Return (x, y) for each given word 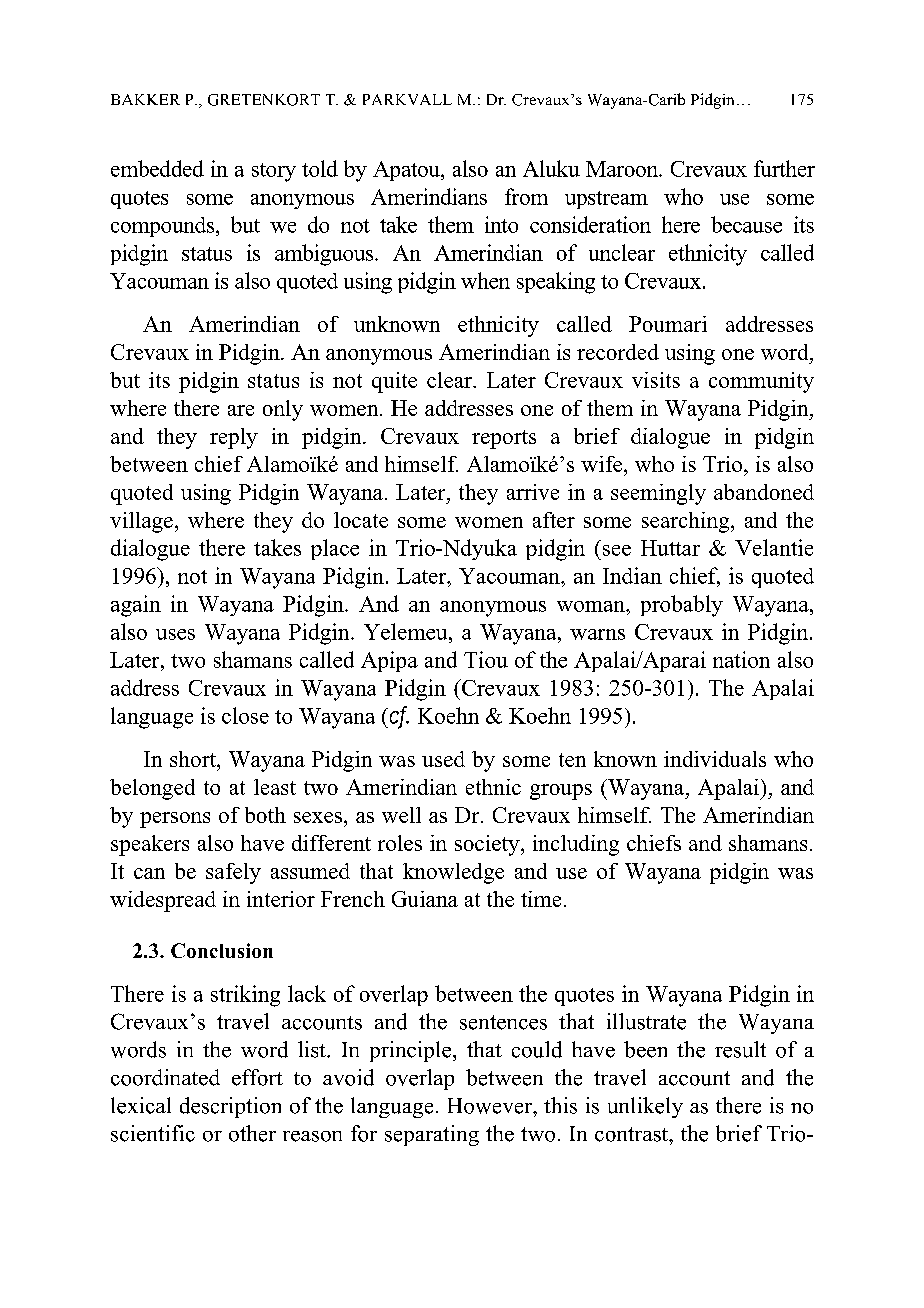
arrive (533, 492)
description (230, 1107)
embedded (157, 168)
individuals (715, 759)
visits (656, 380)
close (245, 715)
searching (687, 522)
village (141, 522)
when (485, 280)
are (241, 410)
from (526, 196)
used (443, 759)
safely (233, 873)
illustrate (646, 1021)
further (784, 168)
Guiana (425, 899)
